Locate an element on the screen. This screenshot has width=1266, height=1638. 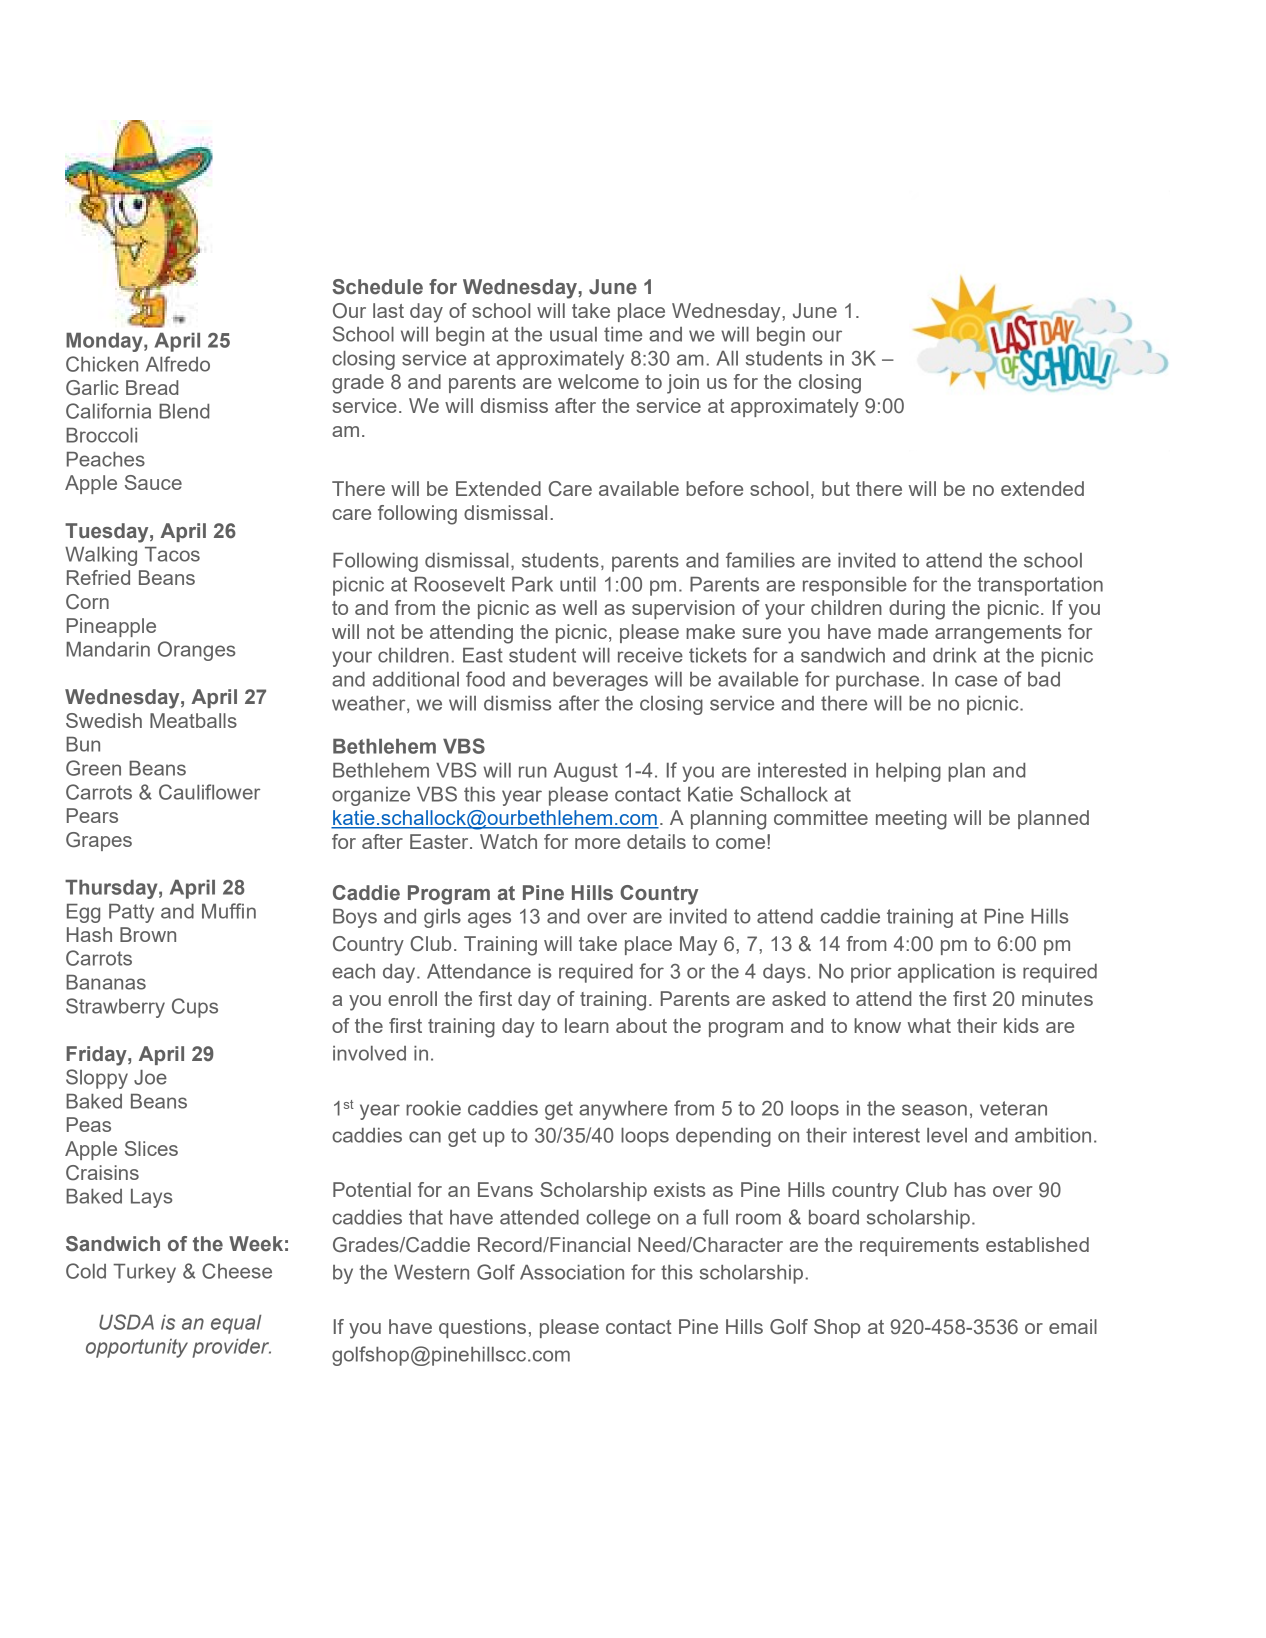
Cauliflower is located at coordinates (209, 792).
